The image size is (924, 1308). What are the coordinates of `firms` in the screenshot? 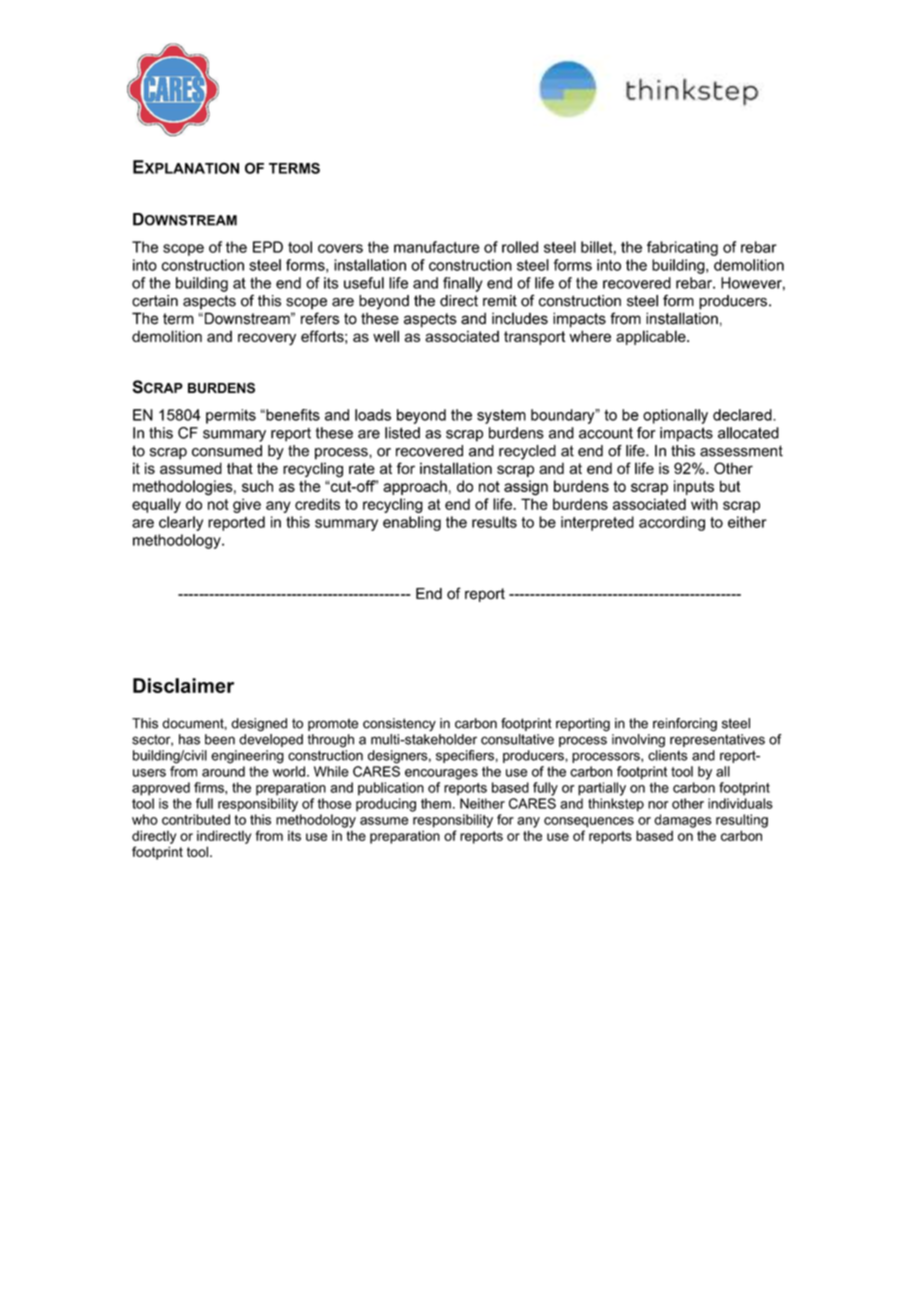 It's located at (210, 787).
